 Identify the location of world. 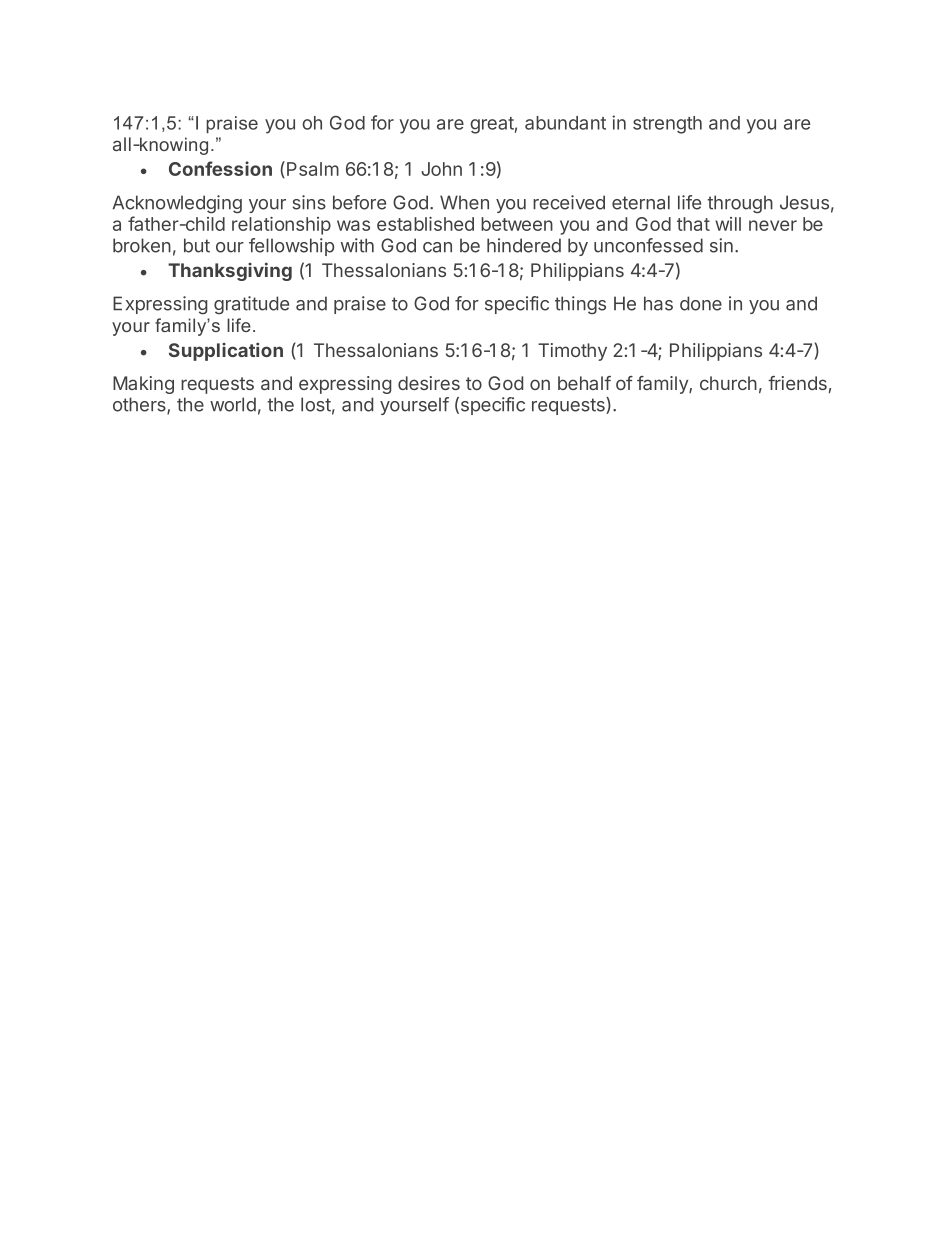
(233, 404).
